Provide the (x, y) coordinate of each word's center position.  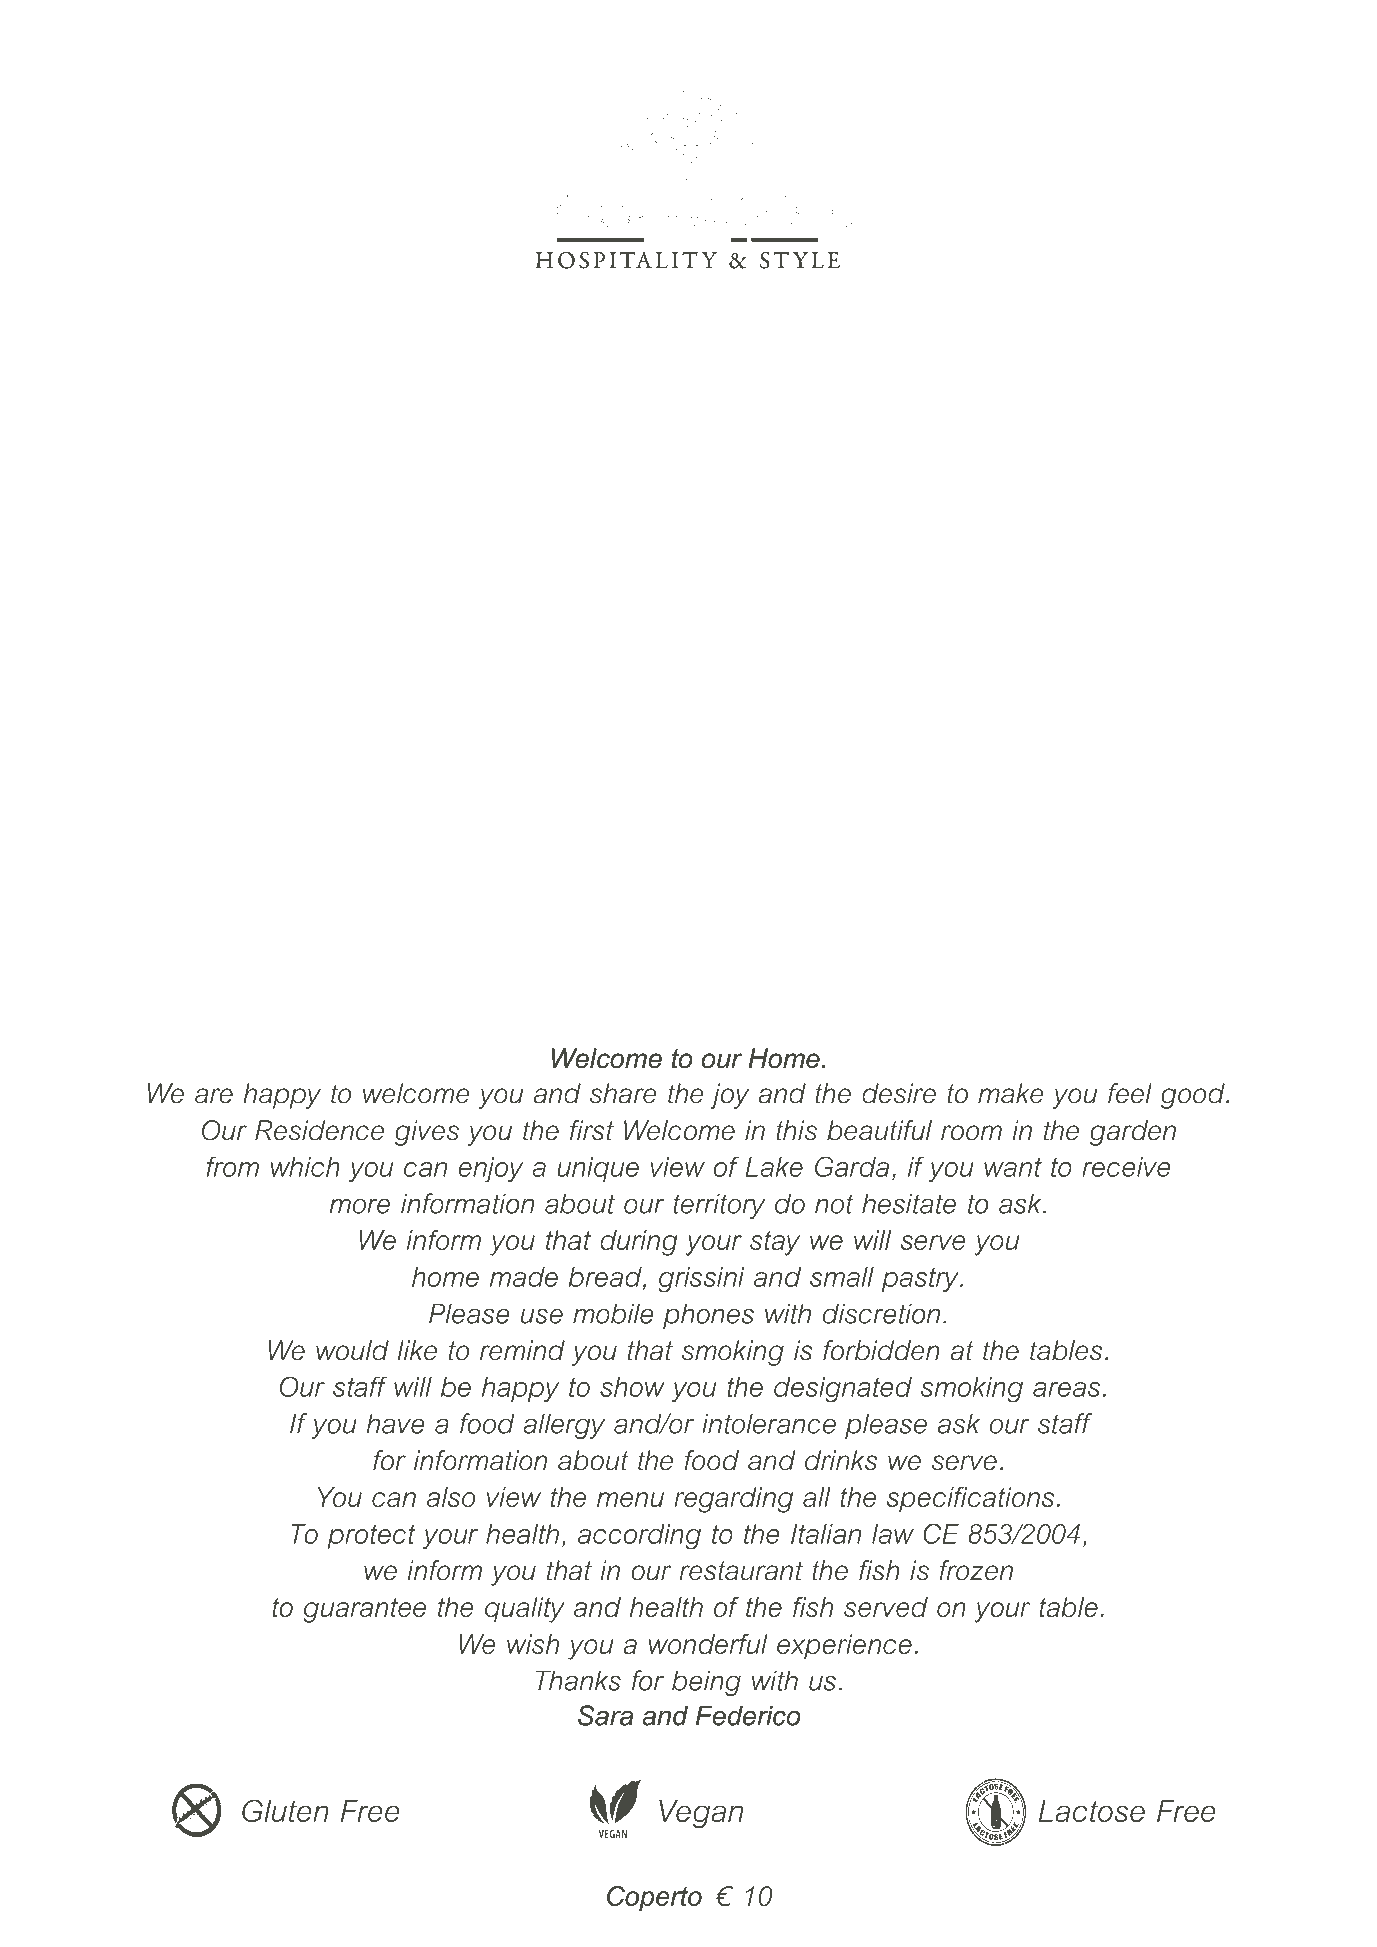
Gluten (285, 1810)
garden (1133, 1133)
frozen (976, 1570)
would (352, 1350)
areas (1066, 1389)
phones (708, 1316)
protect (371, 1537)
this (796, 1130)
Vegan (701, 1814)
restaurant (741, 1571)
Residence (319, 1130)
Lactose (1092, 1811)
